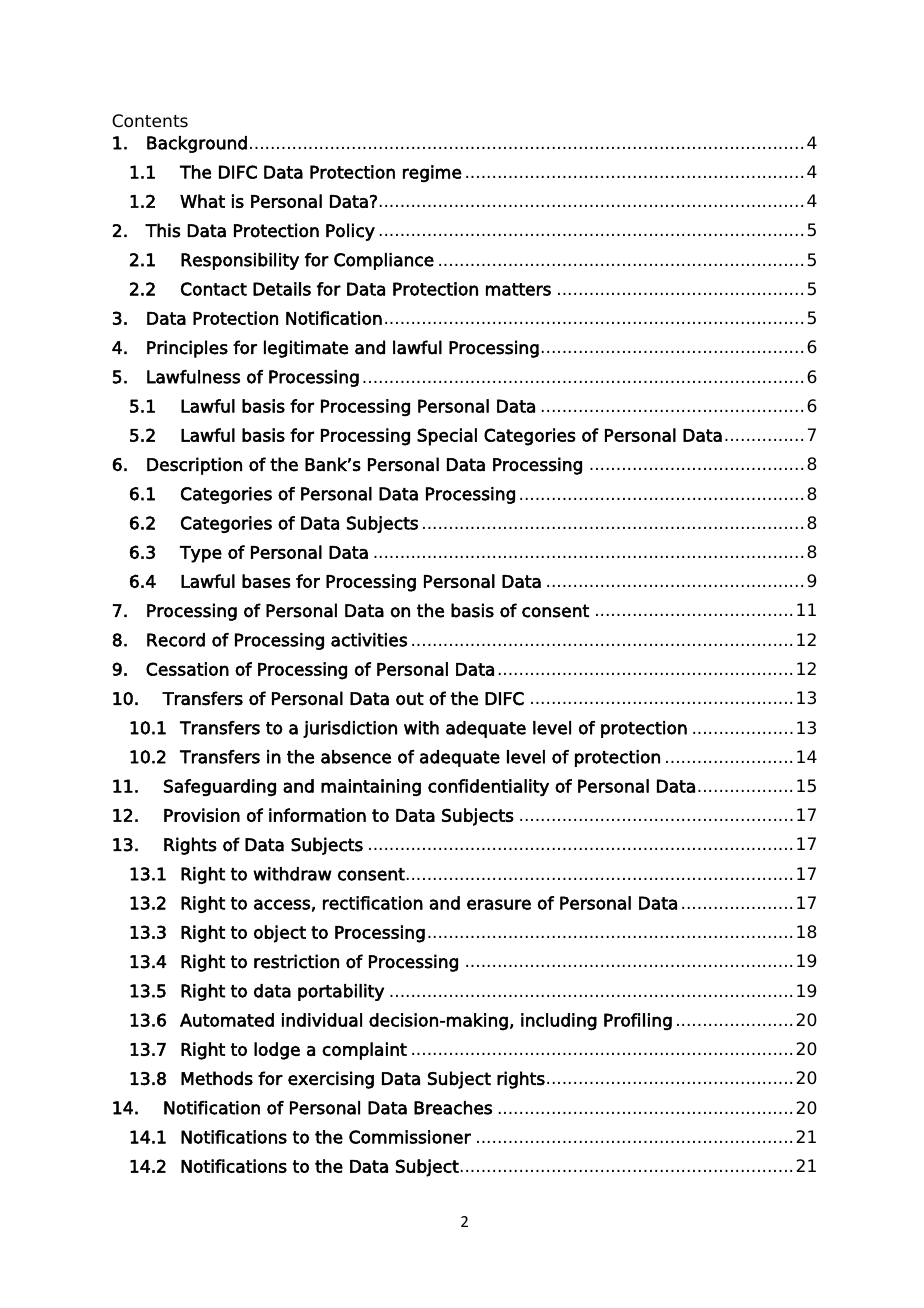 The height and width of the document is (1308, 924). I want to click on What, so click(202, 201).
